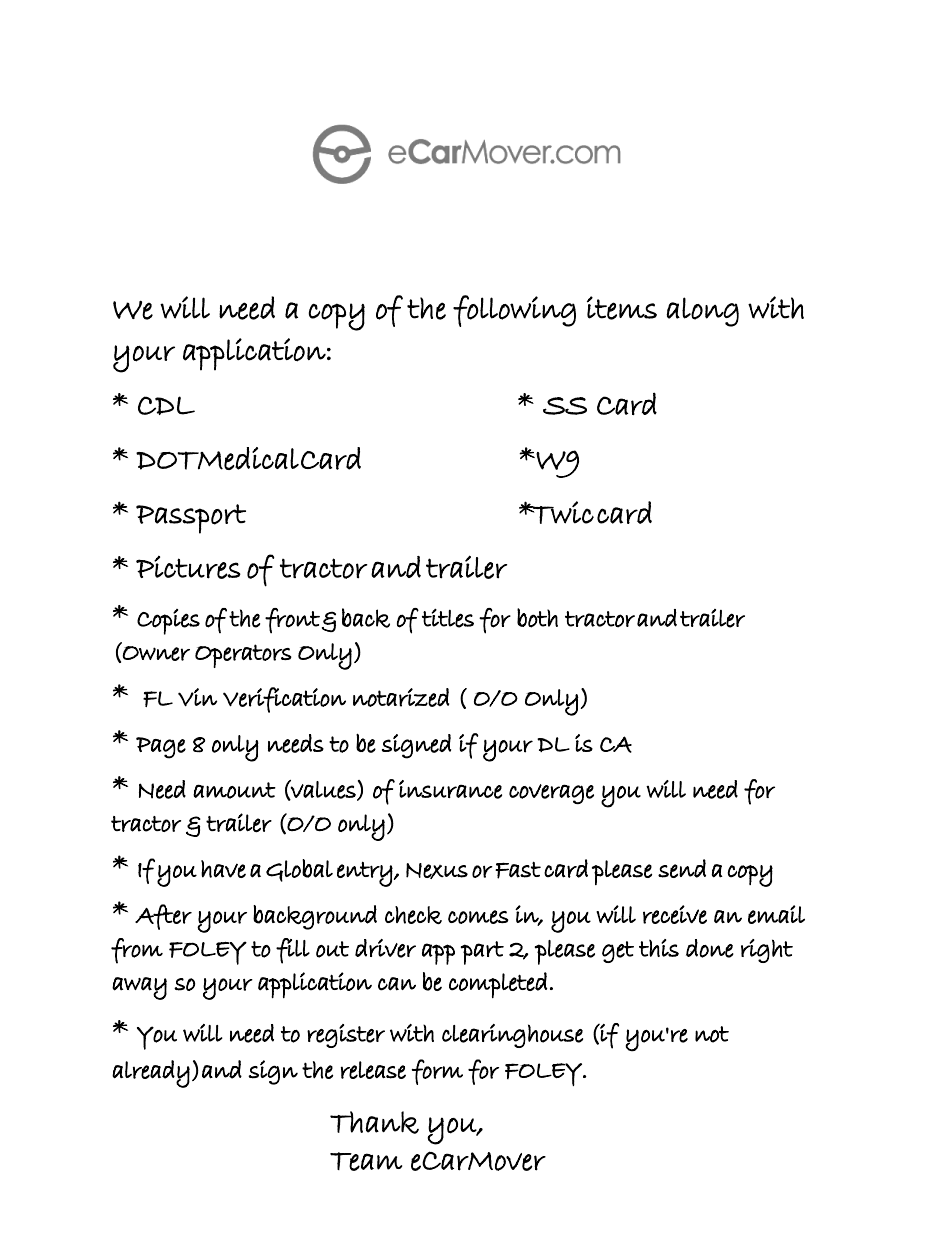  Describe the element at coordinates (710, 948) in the screenshot. I see `done` at that location.
